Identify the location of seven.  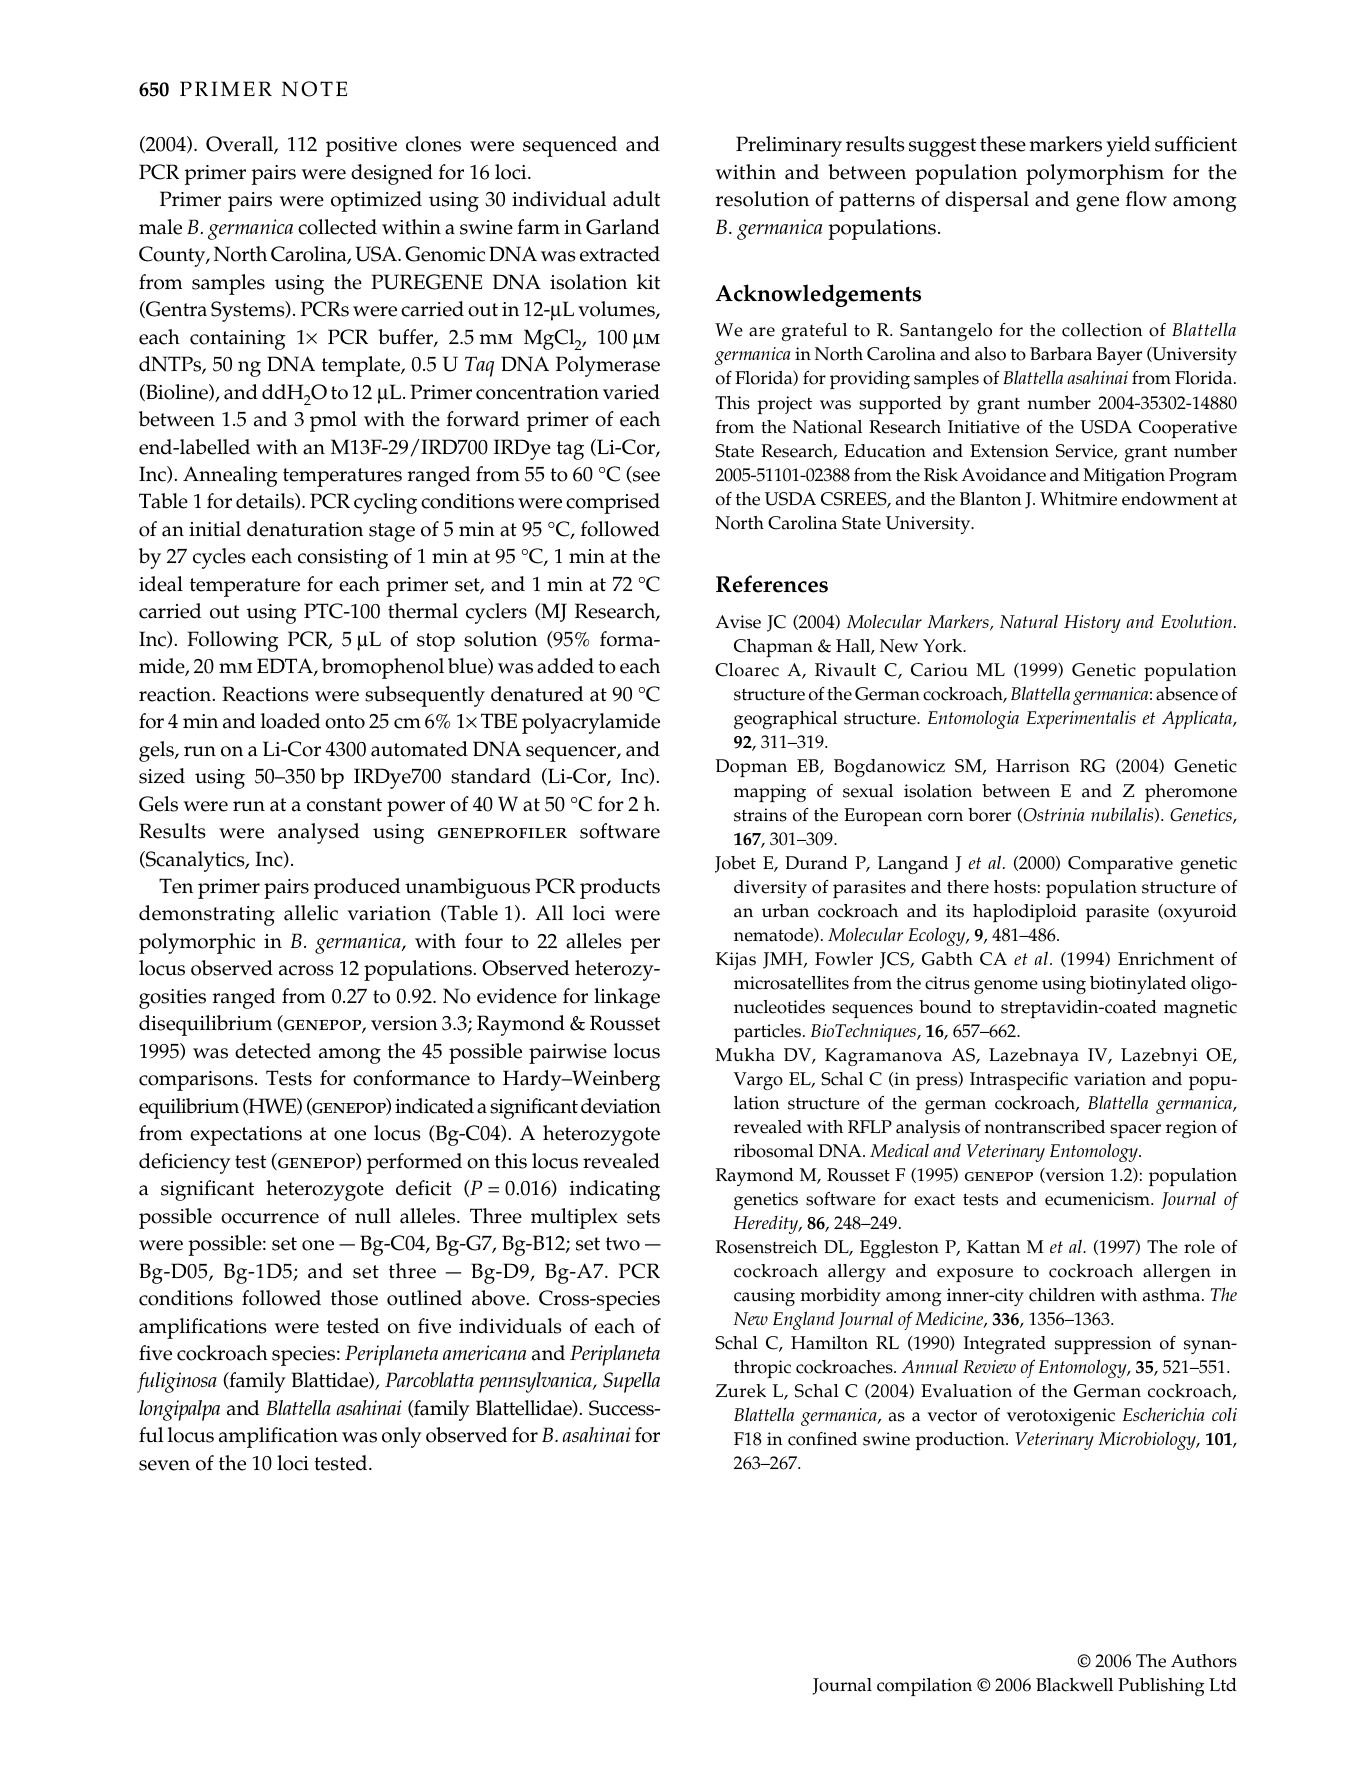
(164, 1465).
